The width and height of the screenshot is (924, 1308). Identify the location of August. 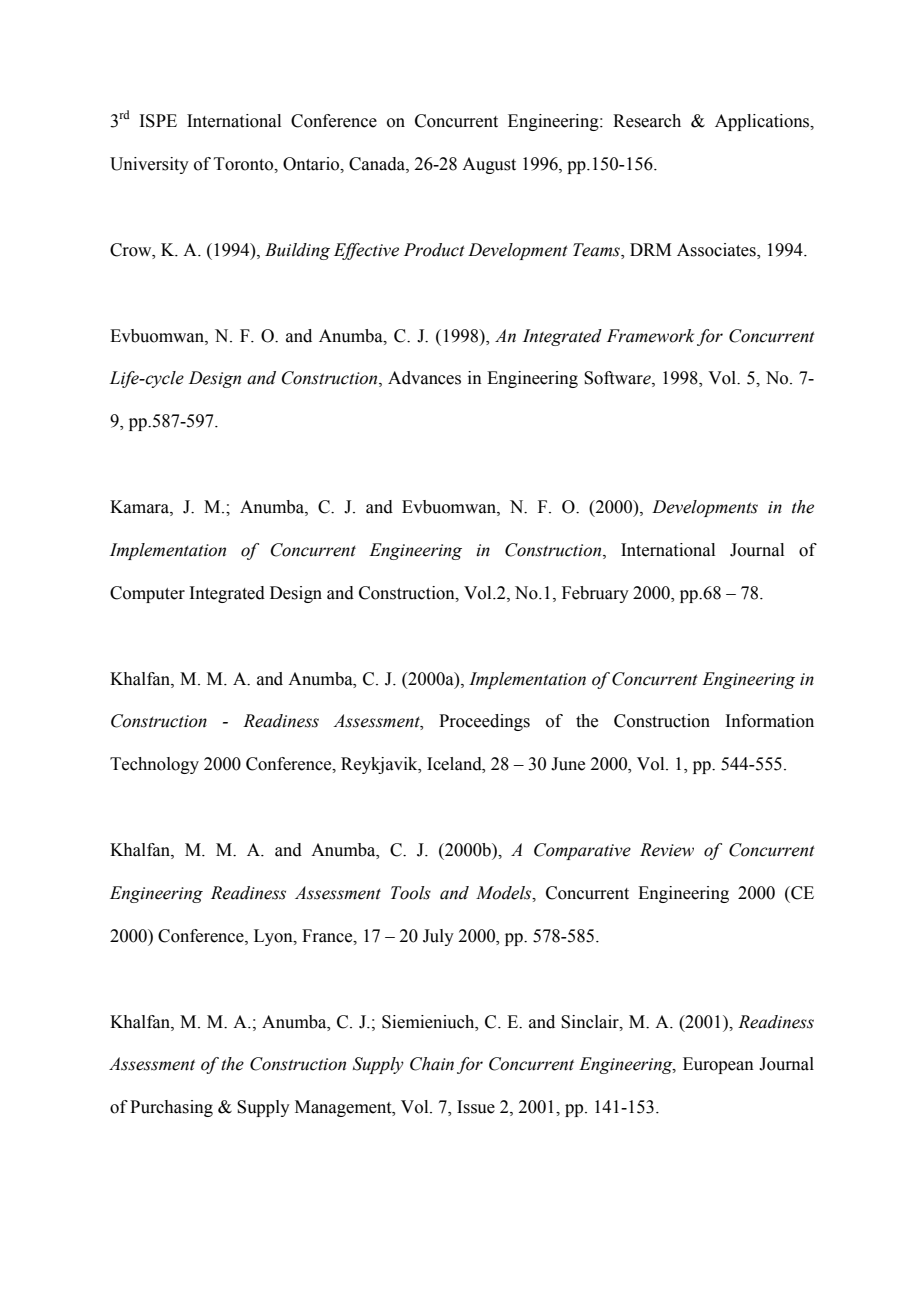
(489, 165).
